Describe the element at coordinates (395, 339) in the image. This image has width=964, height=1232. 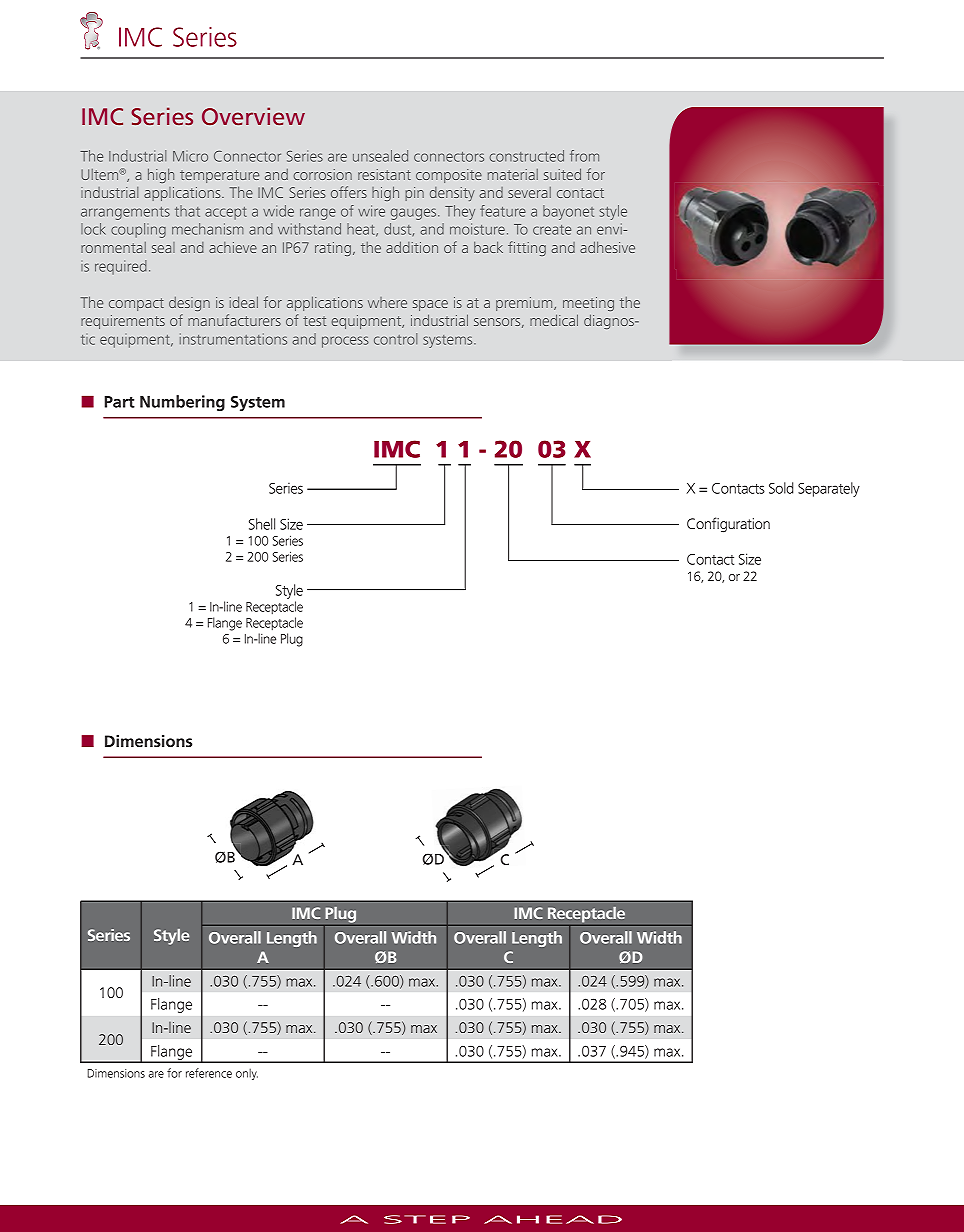
I see `control` at that location.
